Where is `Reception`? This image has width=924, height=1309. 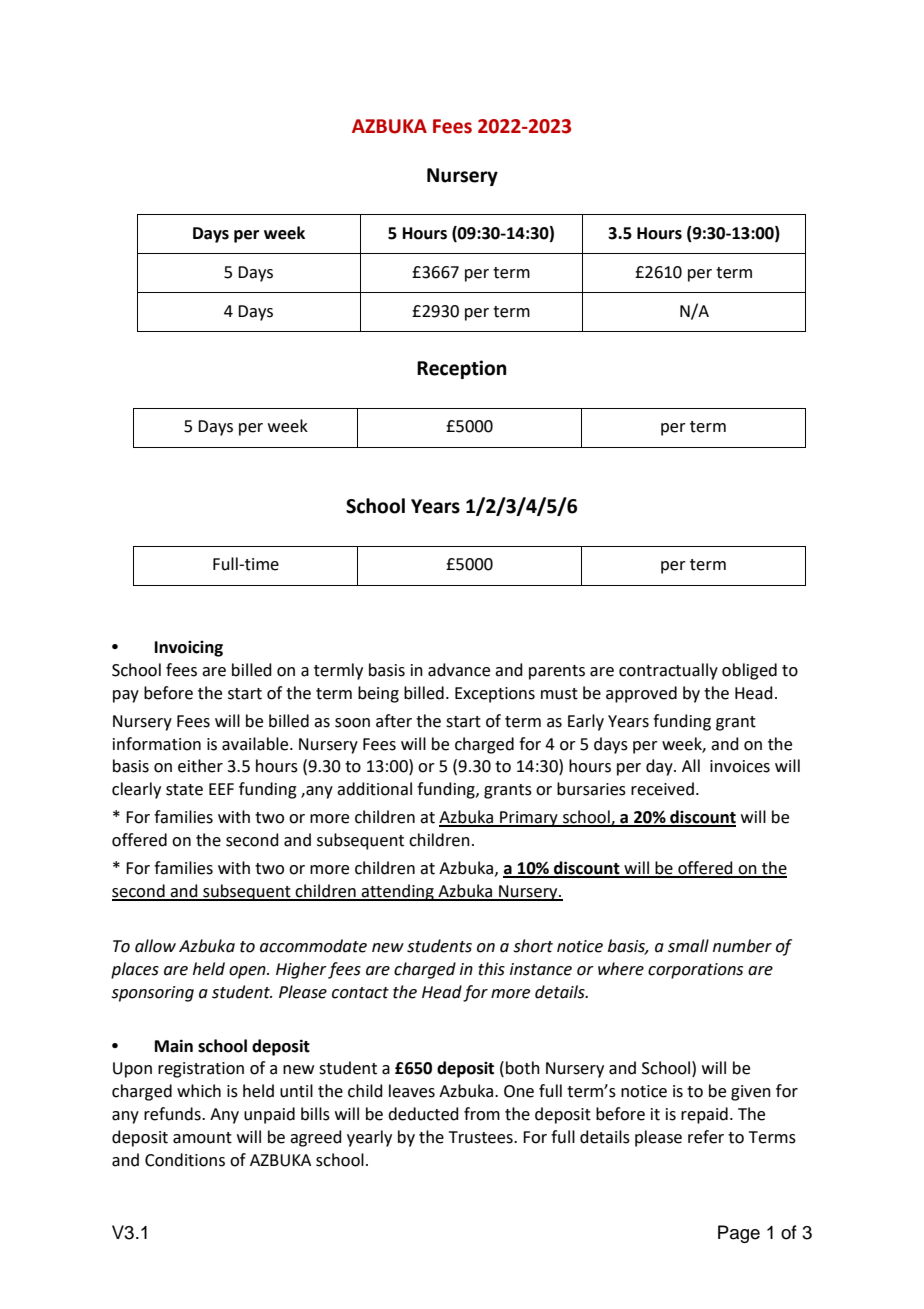
Reception is located at coordinates (462, 369).
